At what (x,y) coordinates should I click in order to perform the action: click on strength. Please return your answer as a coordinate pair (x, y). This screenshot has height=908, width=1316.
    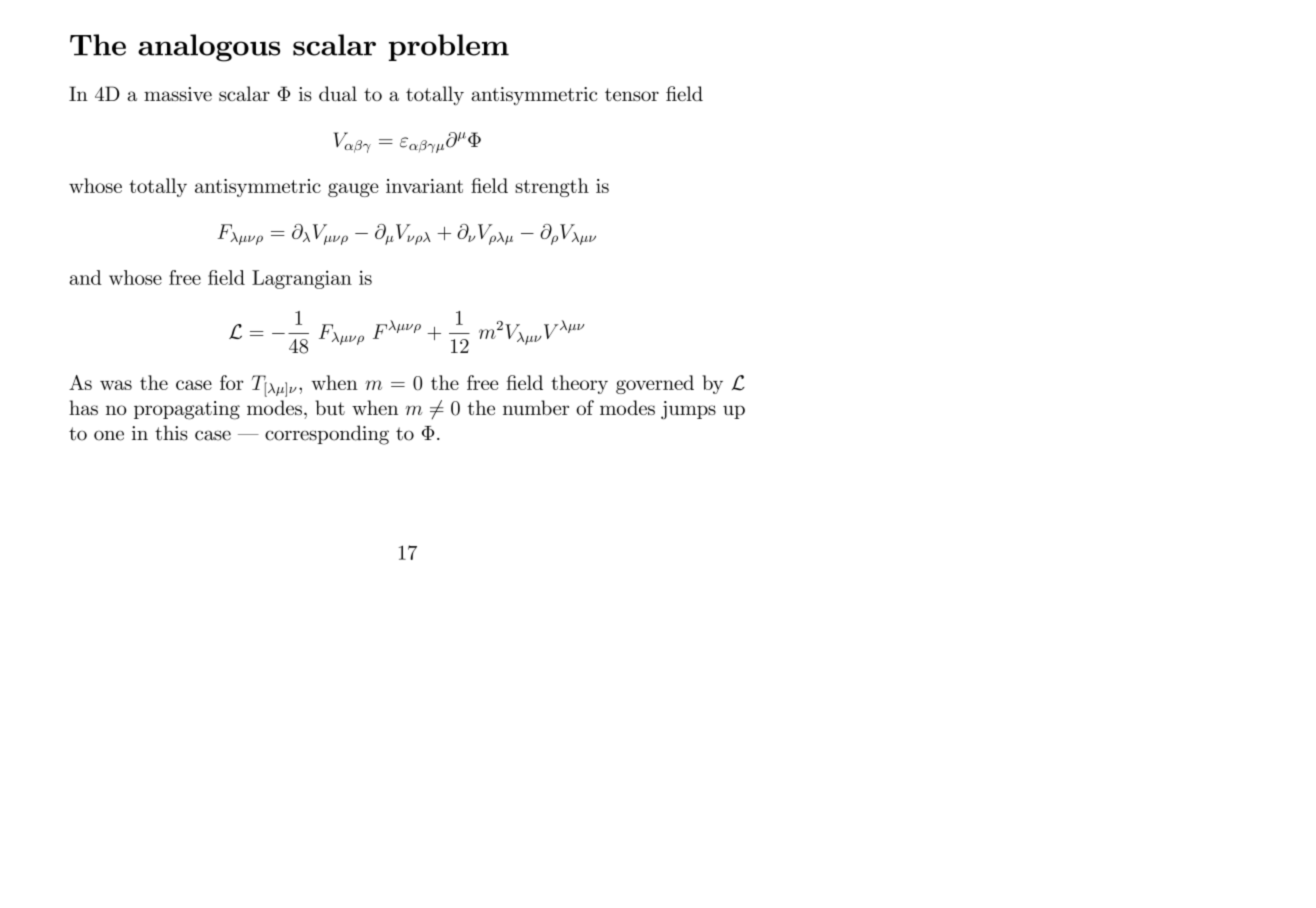
    Looking at the image, I should click on (552, 187).
